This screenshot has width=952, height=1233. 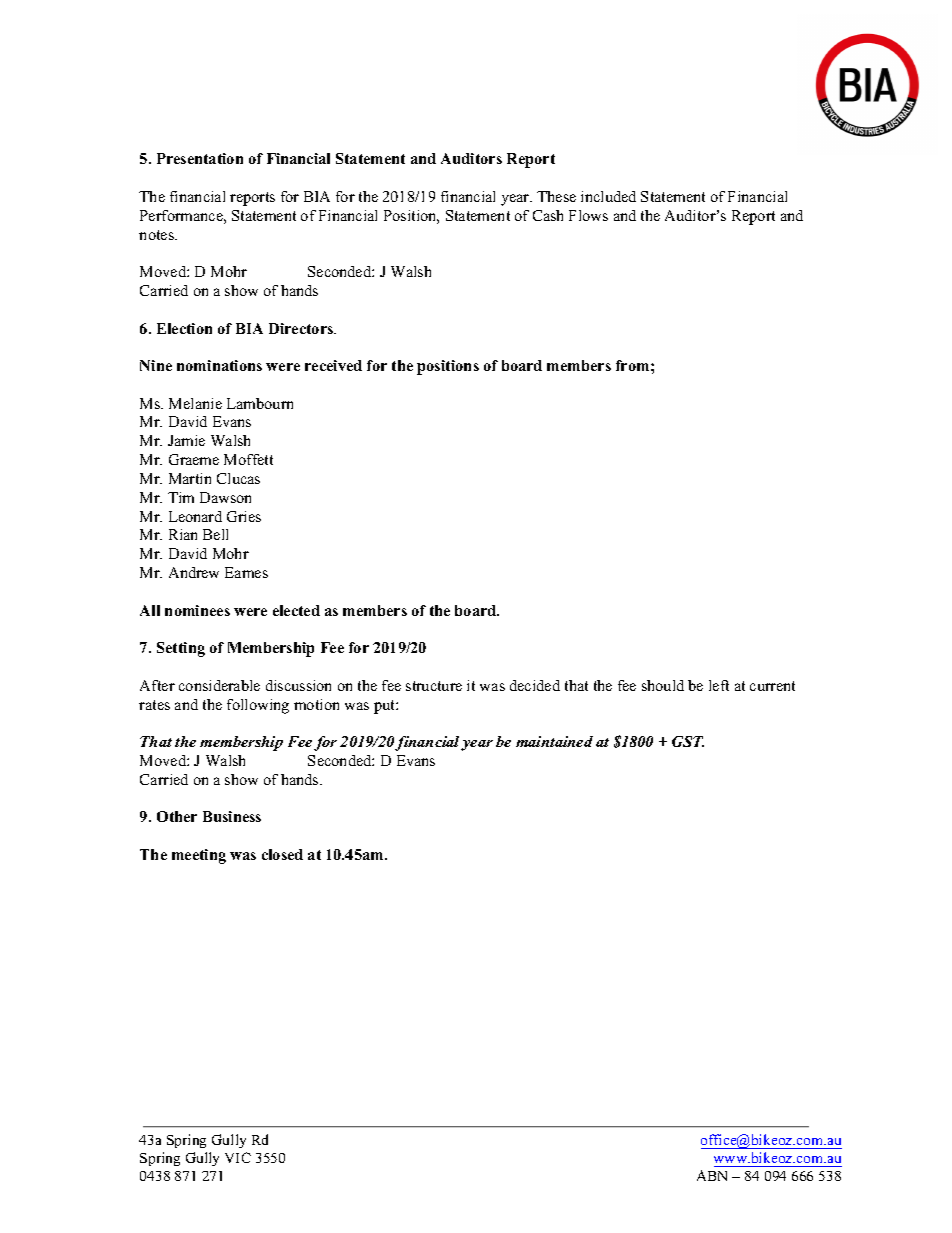 I want to click on closed, so click(x=282, y=854).
